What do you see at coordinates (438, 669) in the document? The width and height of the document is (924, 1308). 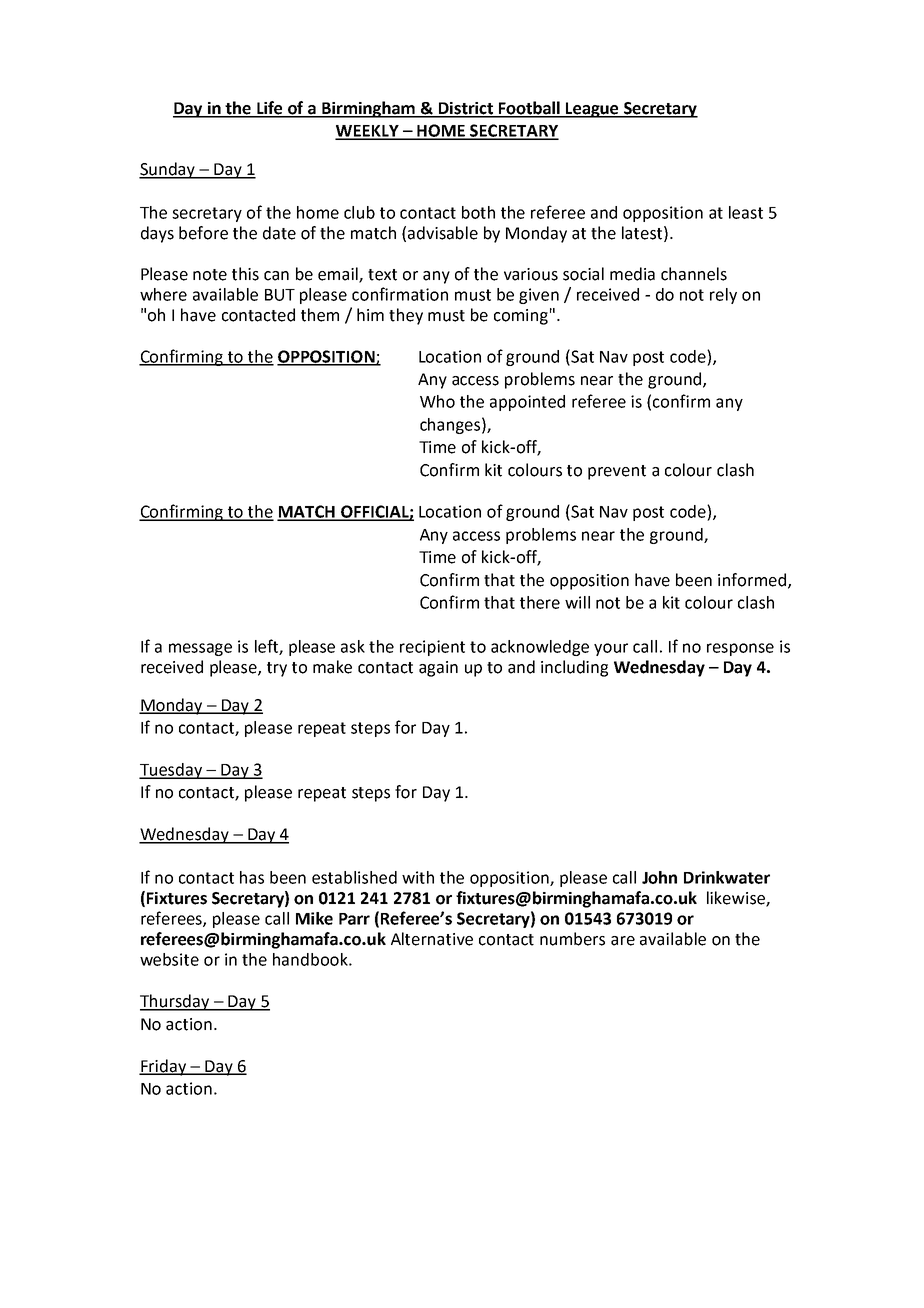 I see `again` at bounding box center [438, 669].
